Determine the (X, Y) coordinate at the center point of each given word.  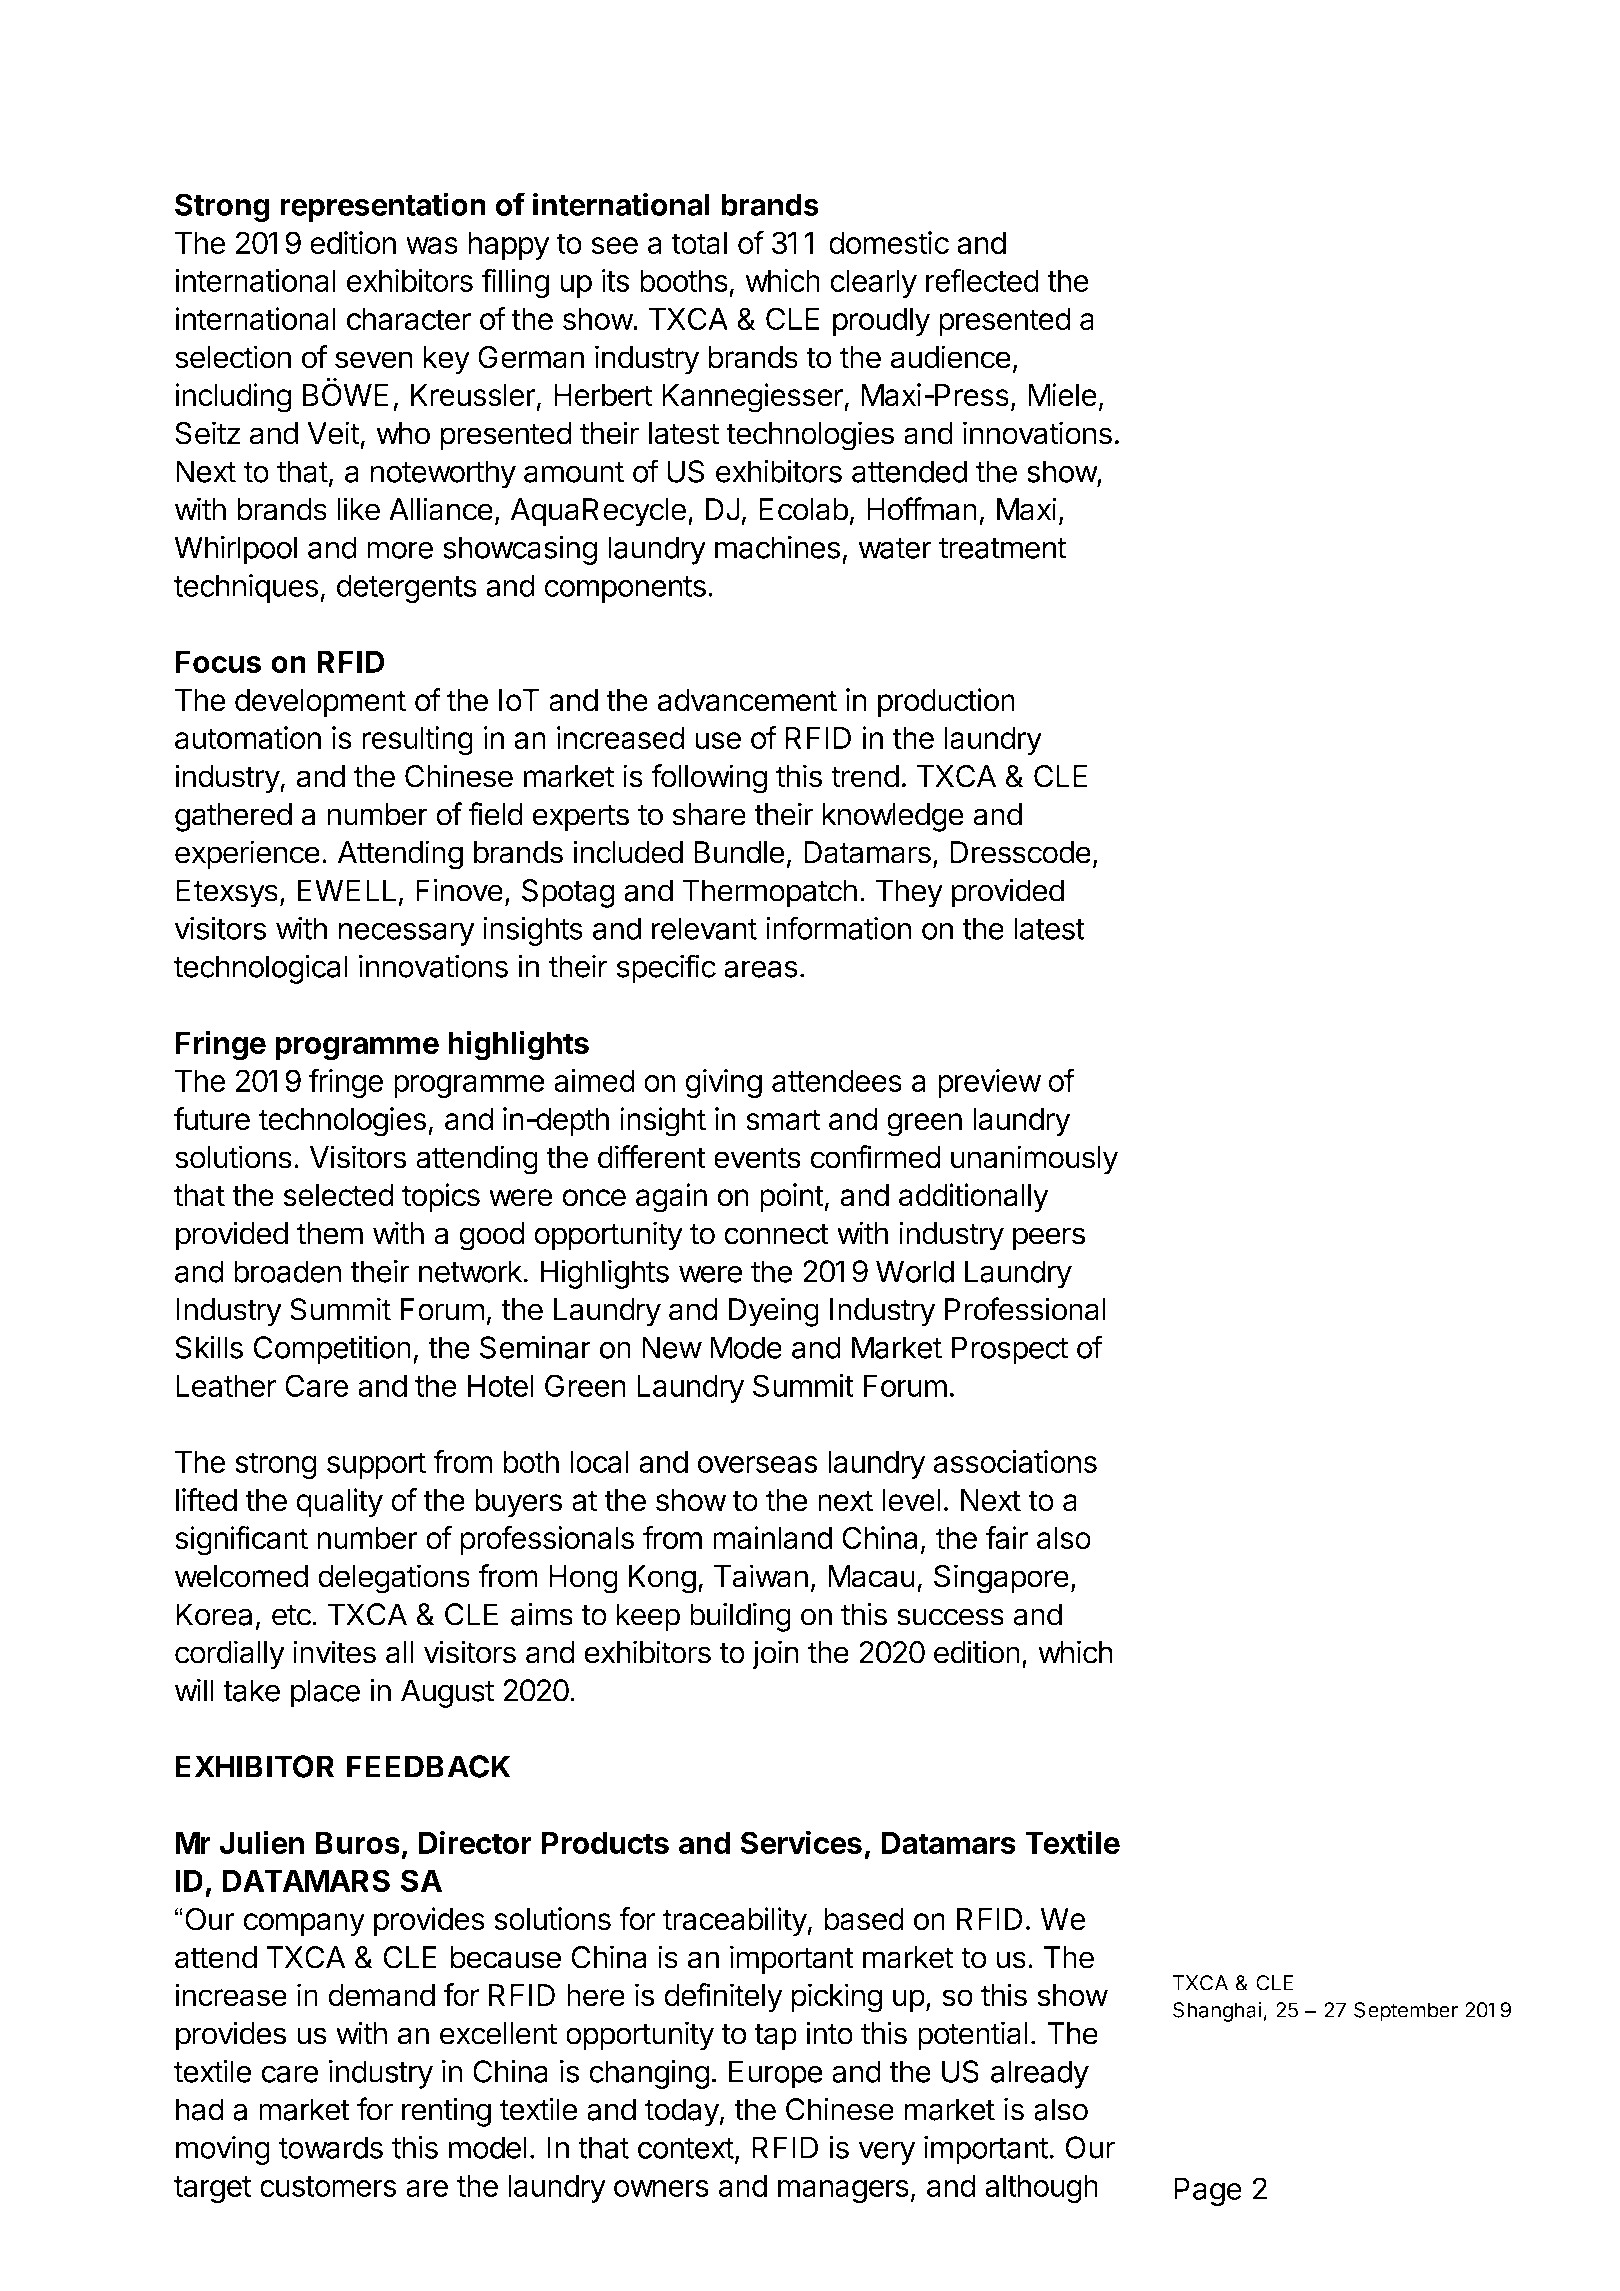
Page (1208, 2191)
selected (339, 1195)
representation (383, 207)
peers (1049, 1239)
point (792, 1197)
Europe (776, 2074)
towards (331, 2147)
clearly (873, 283)
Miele (1062, 395)
